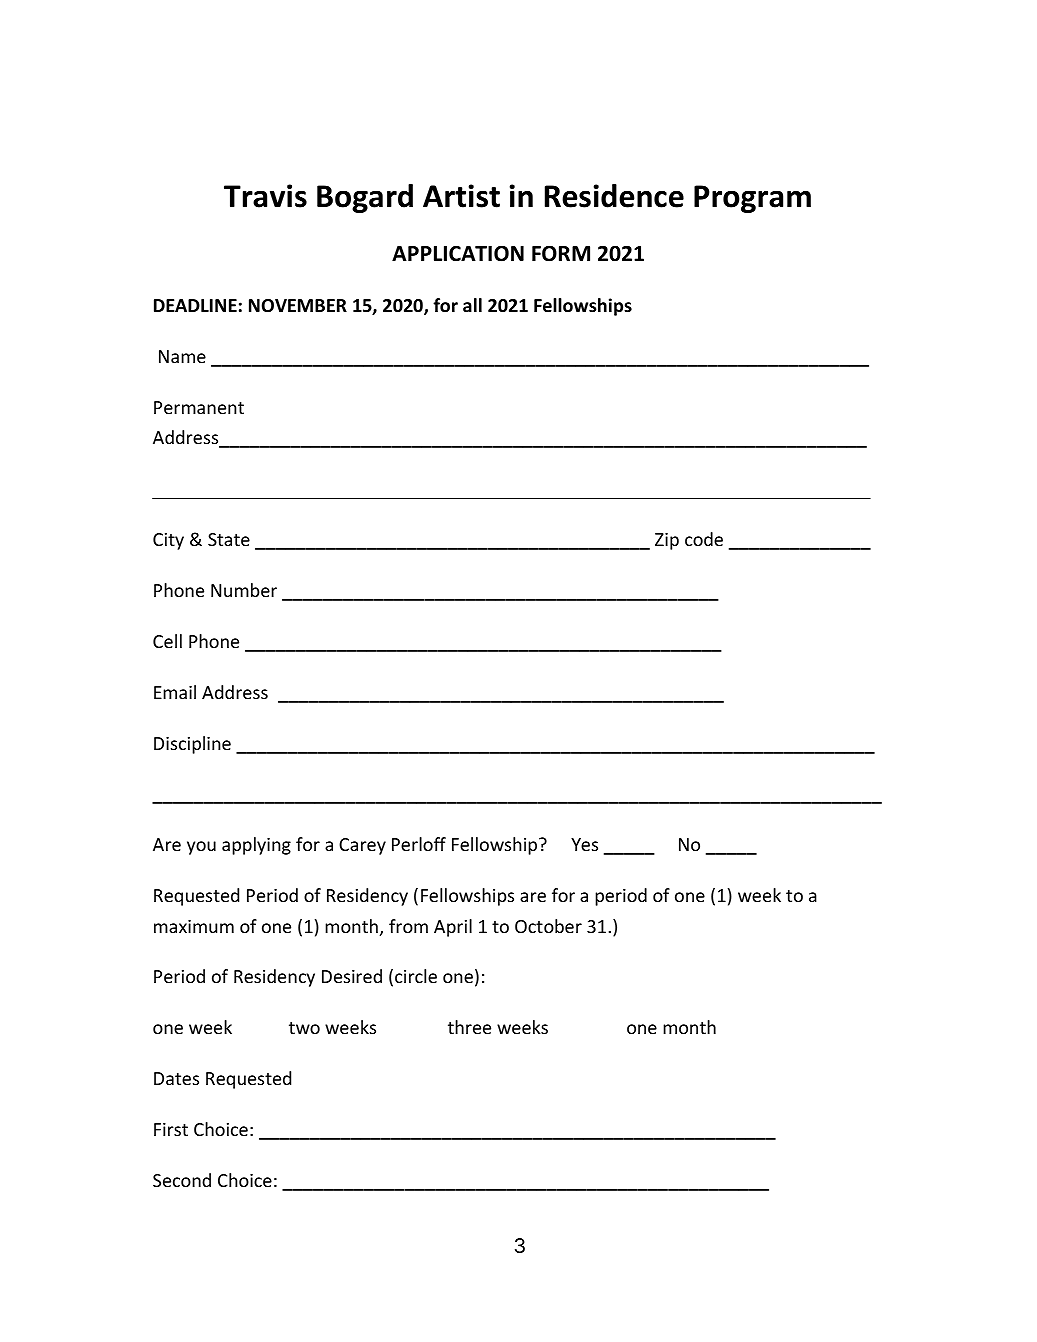 The width and height of the image is (1037, 1342). What do you see at coordinates (458, 253) in the image?
I see `APPLICATION` at bounding box center [458, 253].
